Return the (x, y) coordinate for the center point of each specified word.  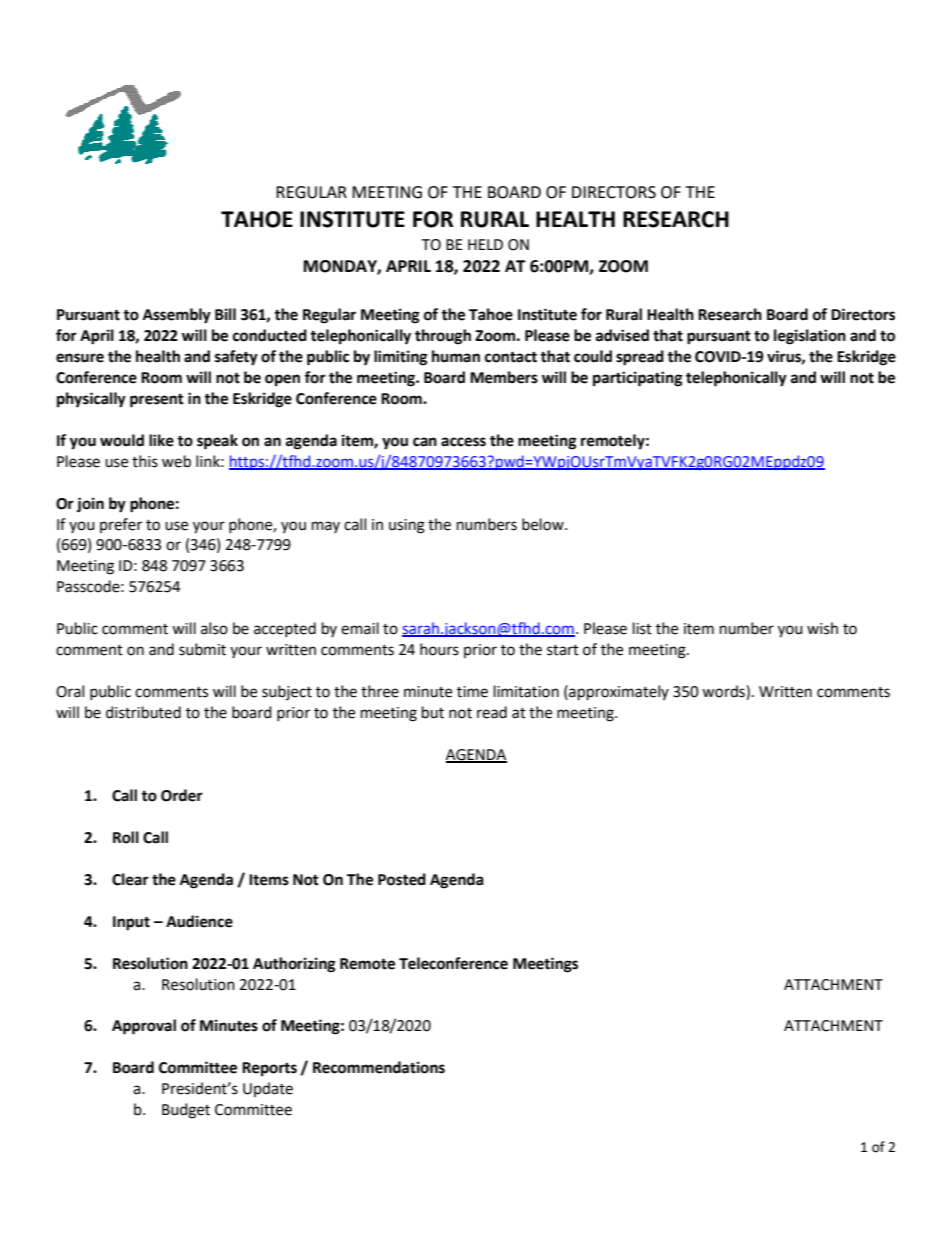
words (724, 691)
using (407, 526)
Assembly (177, 316)
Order (182, 795)
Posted (402, 879)
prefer (121, 525)
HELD (485, 244)
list (642, 628)
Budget (186, 1111)
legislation (810, 337)
